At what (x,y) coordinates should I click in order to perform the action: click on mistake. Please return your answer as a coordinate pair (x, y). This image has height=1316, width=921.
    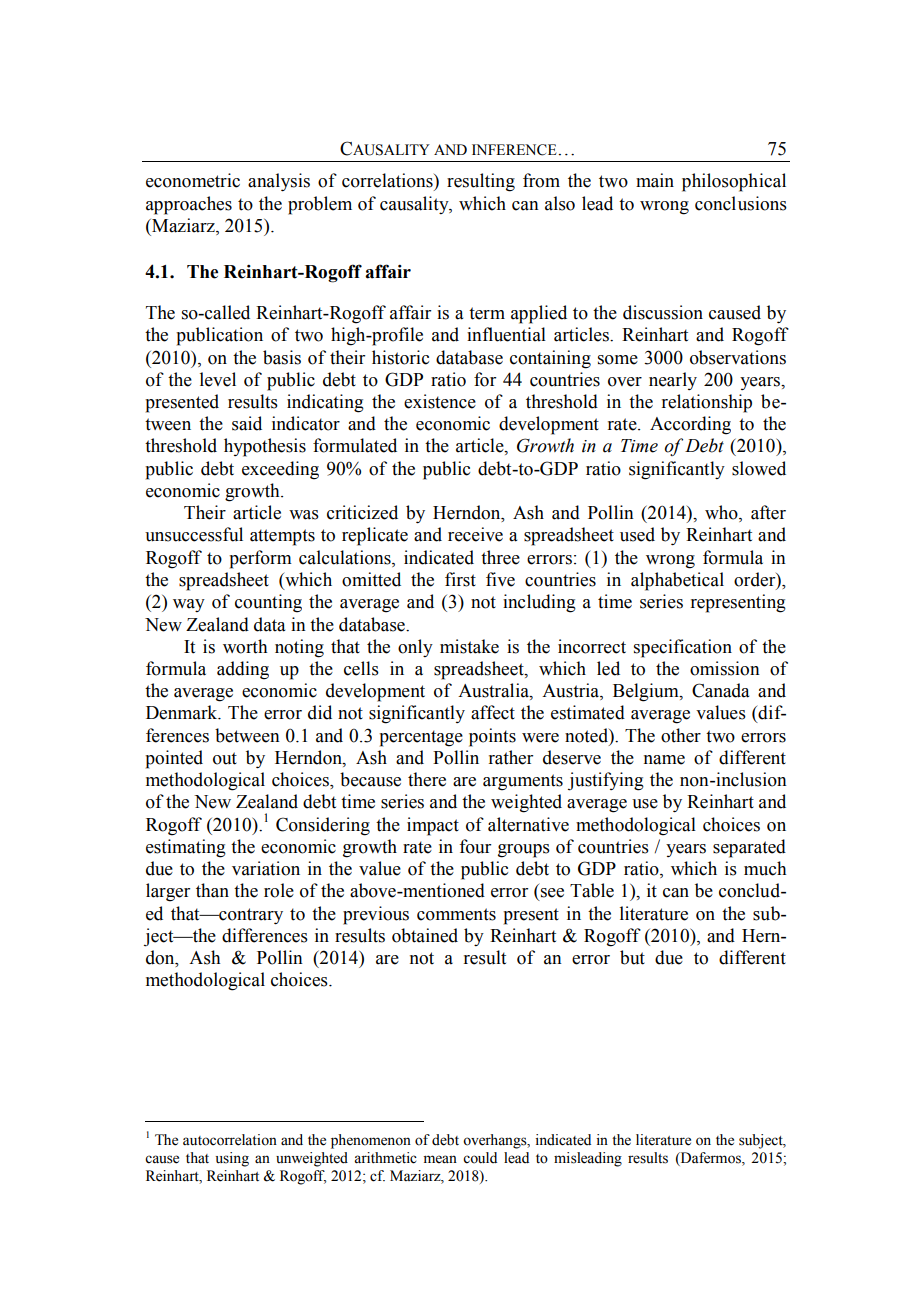
    Looking at the image, I should click on (469, 646).
